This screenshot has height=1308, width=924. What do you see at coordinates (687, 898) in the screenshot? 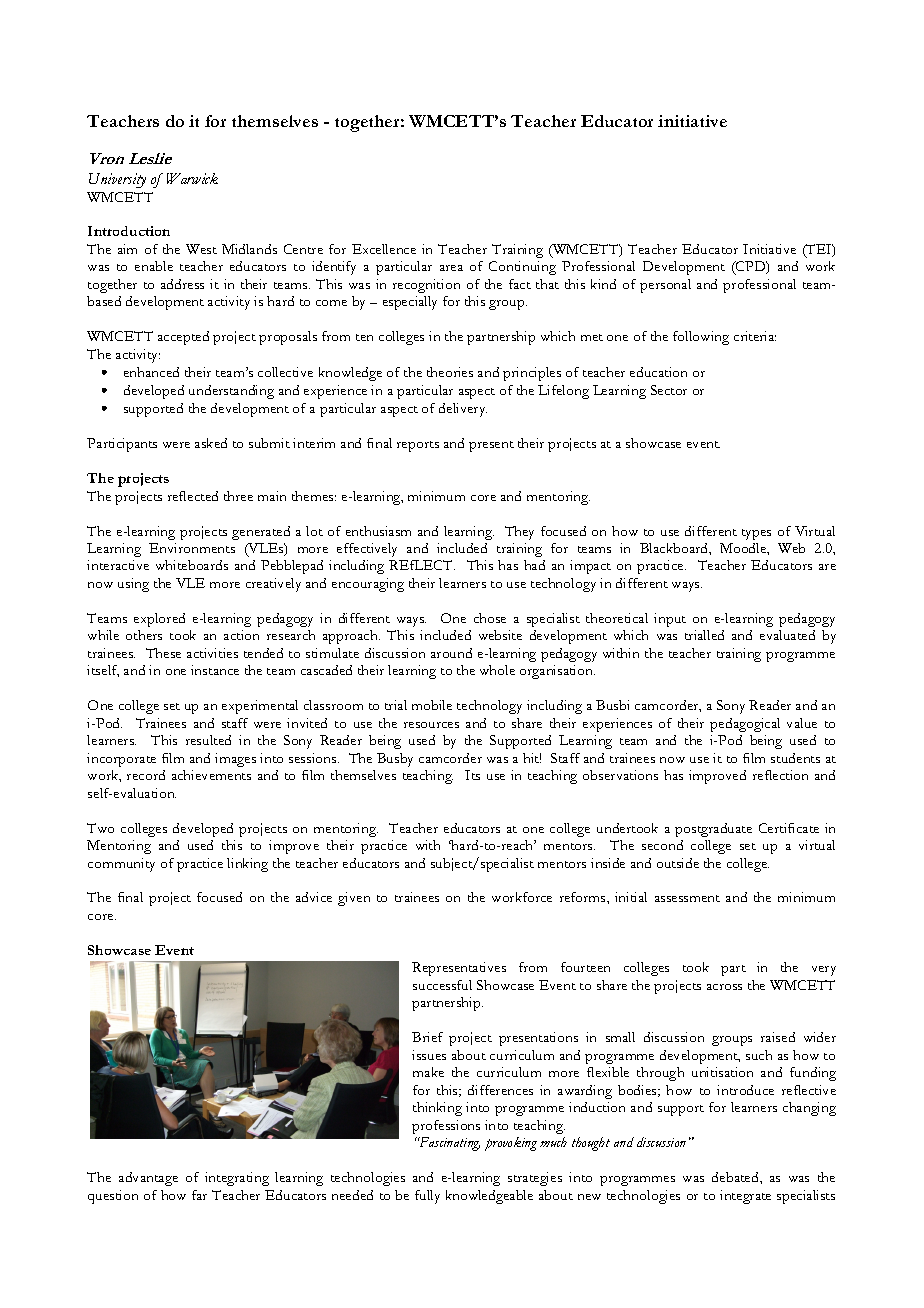
I see `assessment` at bounding box center [687, 898].
